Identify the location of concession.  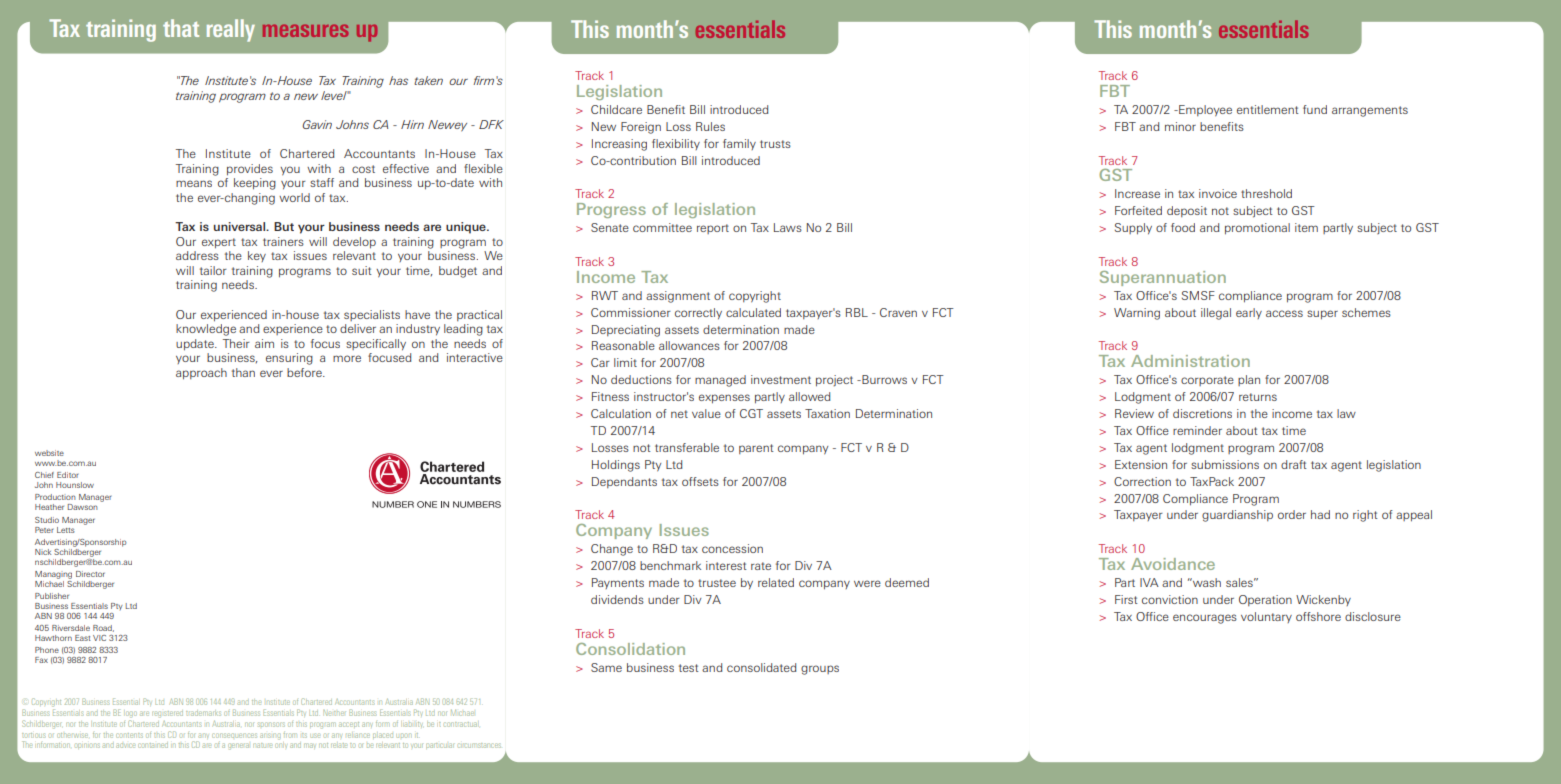
(732, 548).
